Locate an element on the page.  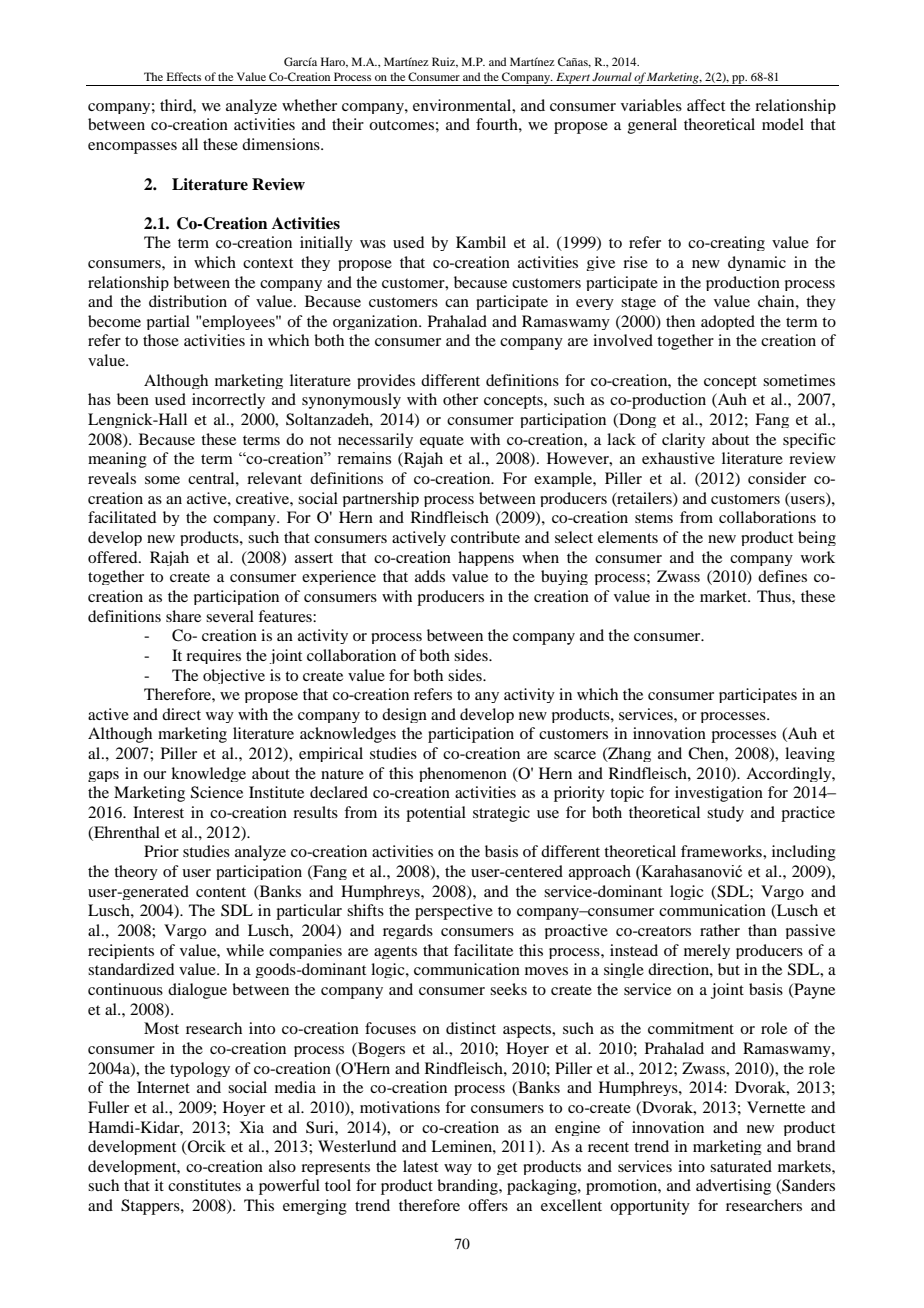
those is located at coordinates (161, 340).
